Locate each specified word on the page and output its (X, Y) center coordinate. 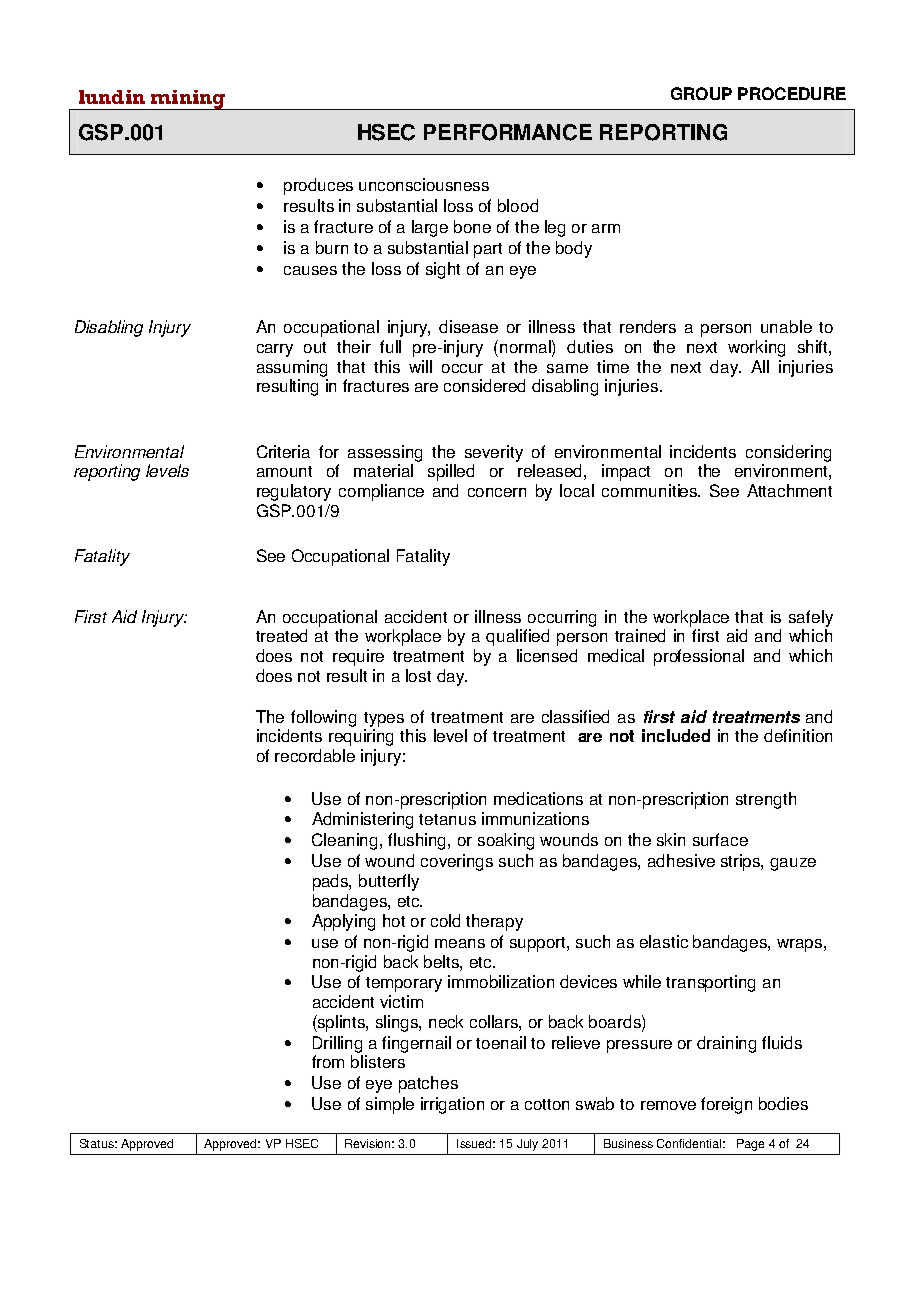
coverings (457, 862)
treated (281, 635)
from (328, 1061)
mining (187, 100)
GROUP (701, 93)
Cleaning (346, 841)
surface (720, 839)
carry (275, 350)
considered (484, 385)
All (760, 366)
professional (699, 657)
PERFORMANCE (508, 132)
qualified (517, 637)
